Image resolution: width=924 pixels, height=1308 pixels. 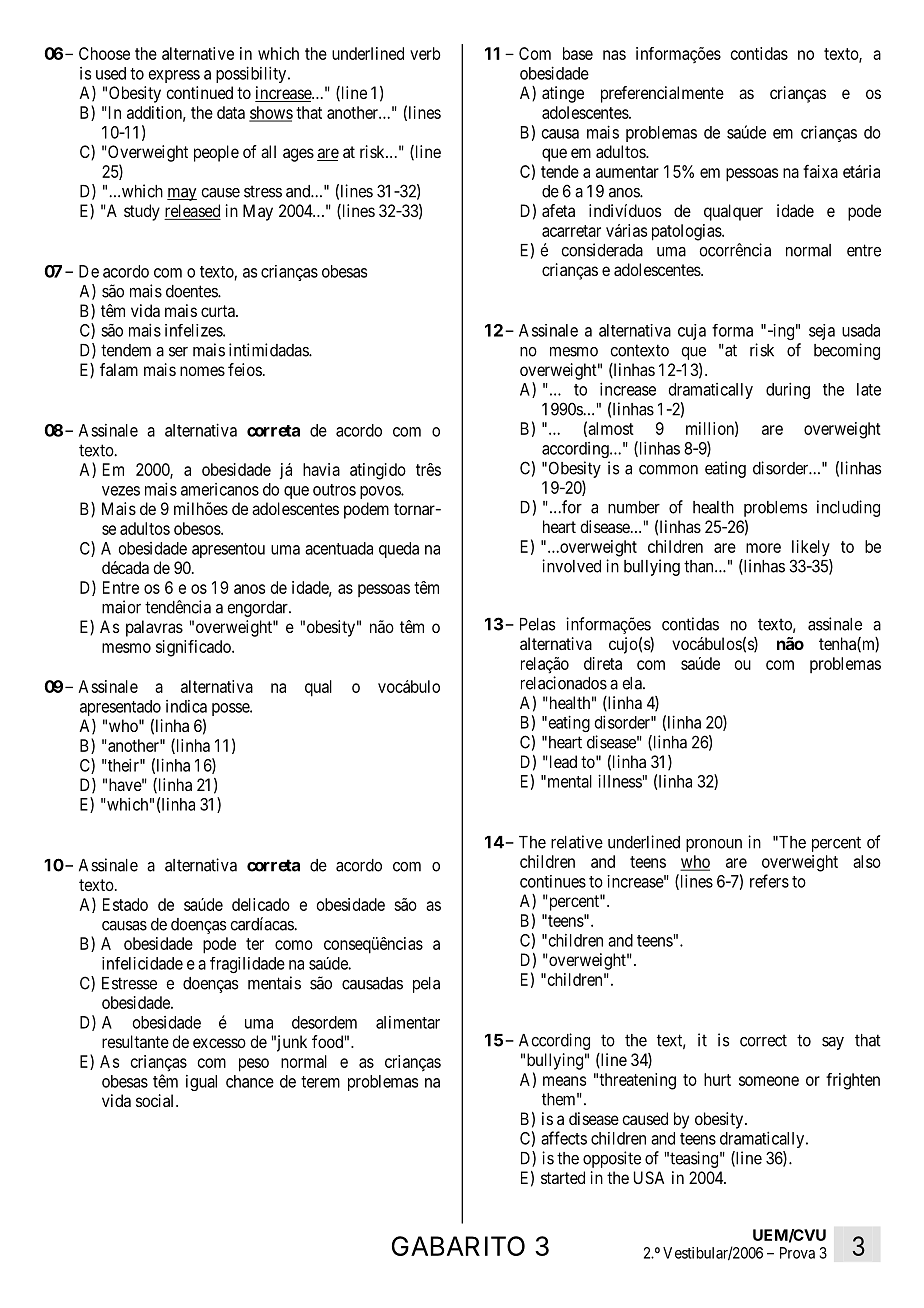 What do you see at coordinates (156, 1100) in the screenshot?
I see `social` at bounding box center [156, 1100].
